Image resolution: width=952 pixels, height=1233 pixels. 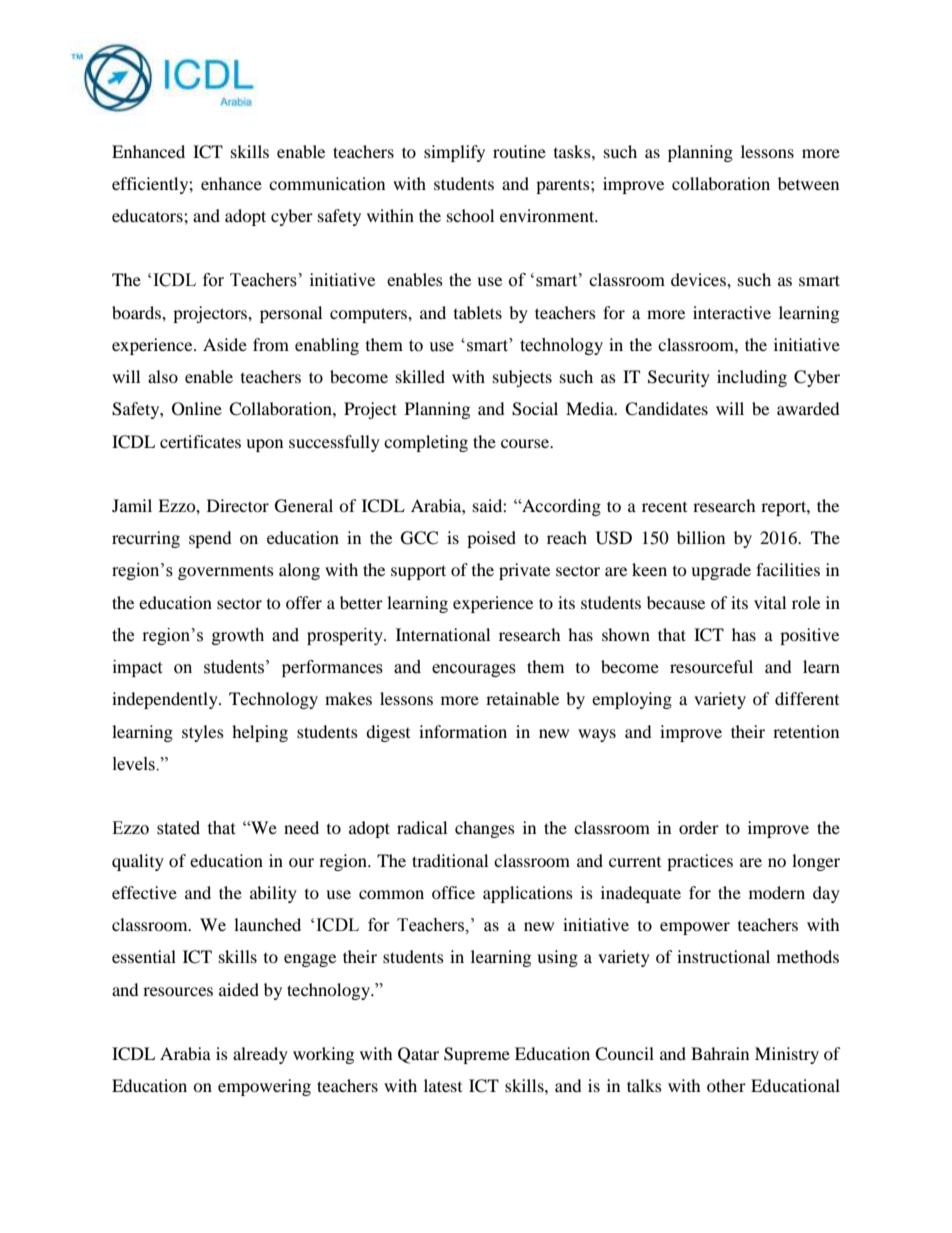 What do you see at coordinates (808, 183) in the image?
I see `between` at bounding box center [808, 183].
